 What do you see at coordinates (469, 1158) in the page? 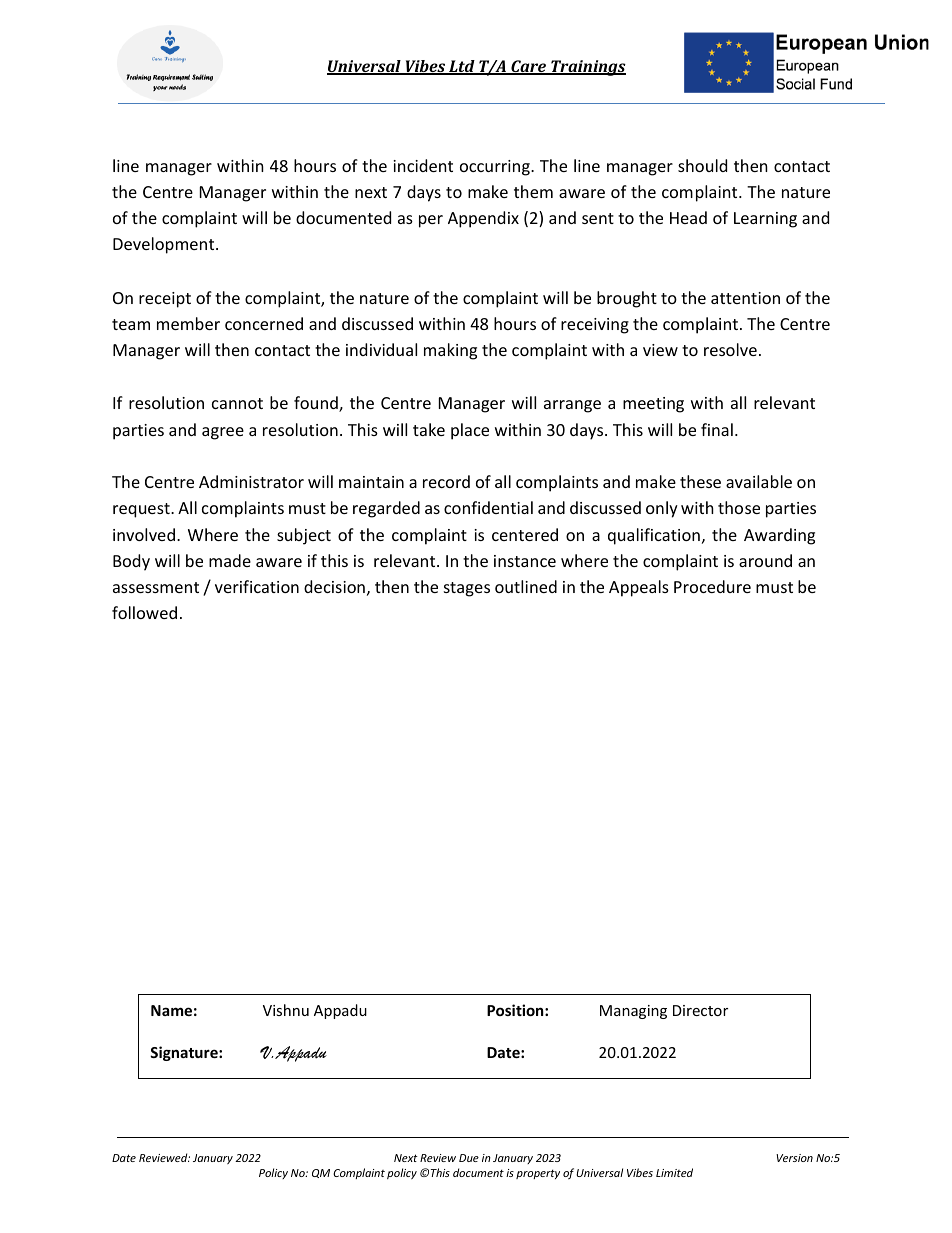
I see `Due` at bounding box center [469, 1158].
